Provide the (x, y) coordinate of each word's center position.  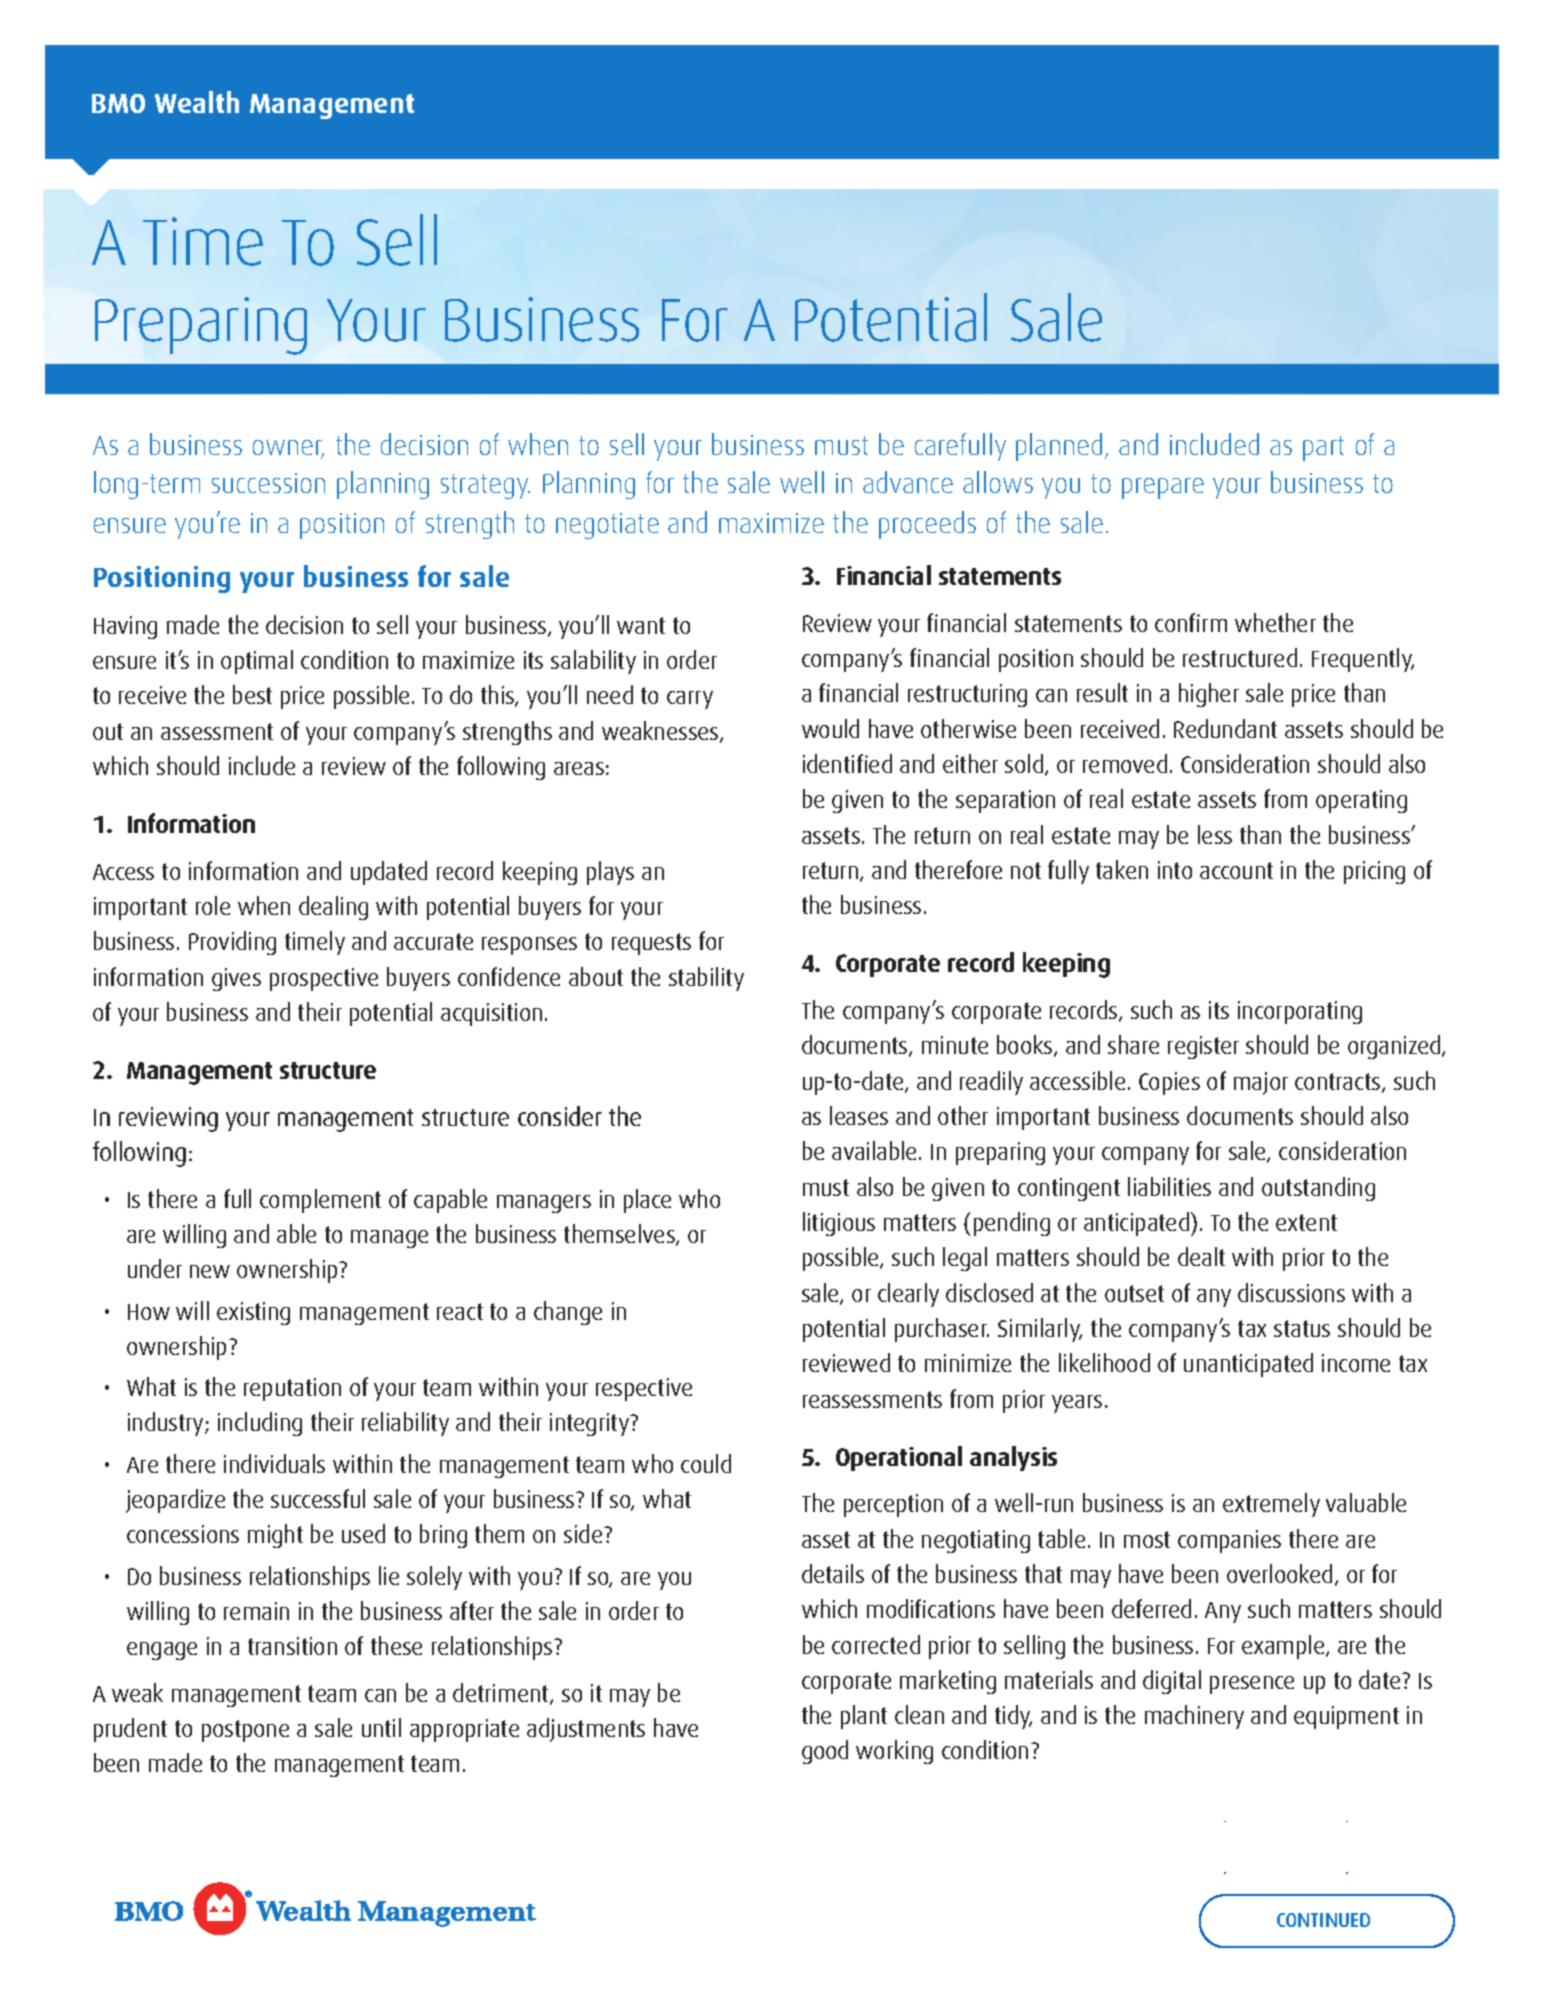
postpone (245, 1731)
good (825, 1752)
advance (908, 482)
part (1323, 448)
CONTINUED (1323, 1920)
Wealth (197, 102)
